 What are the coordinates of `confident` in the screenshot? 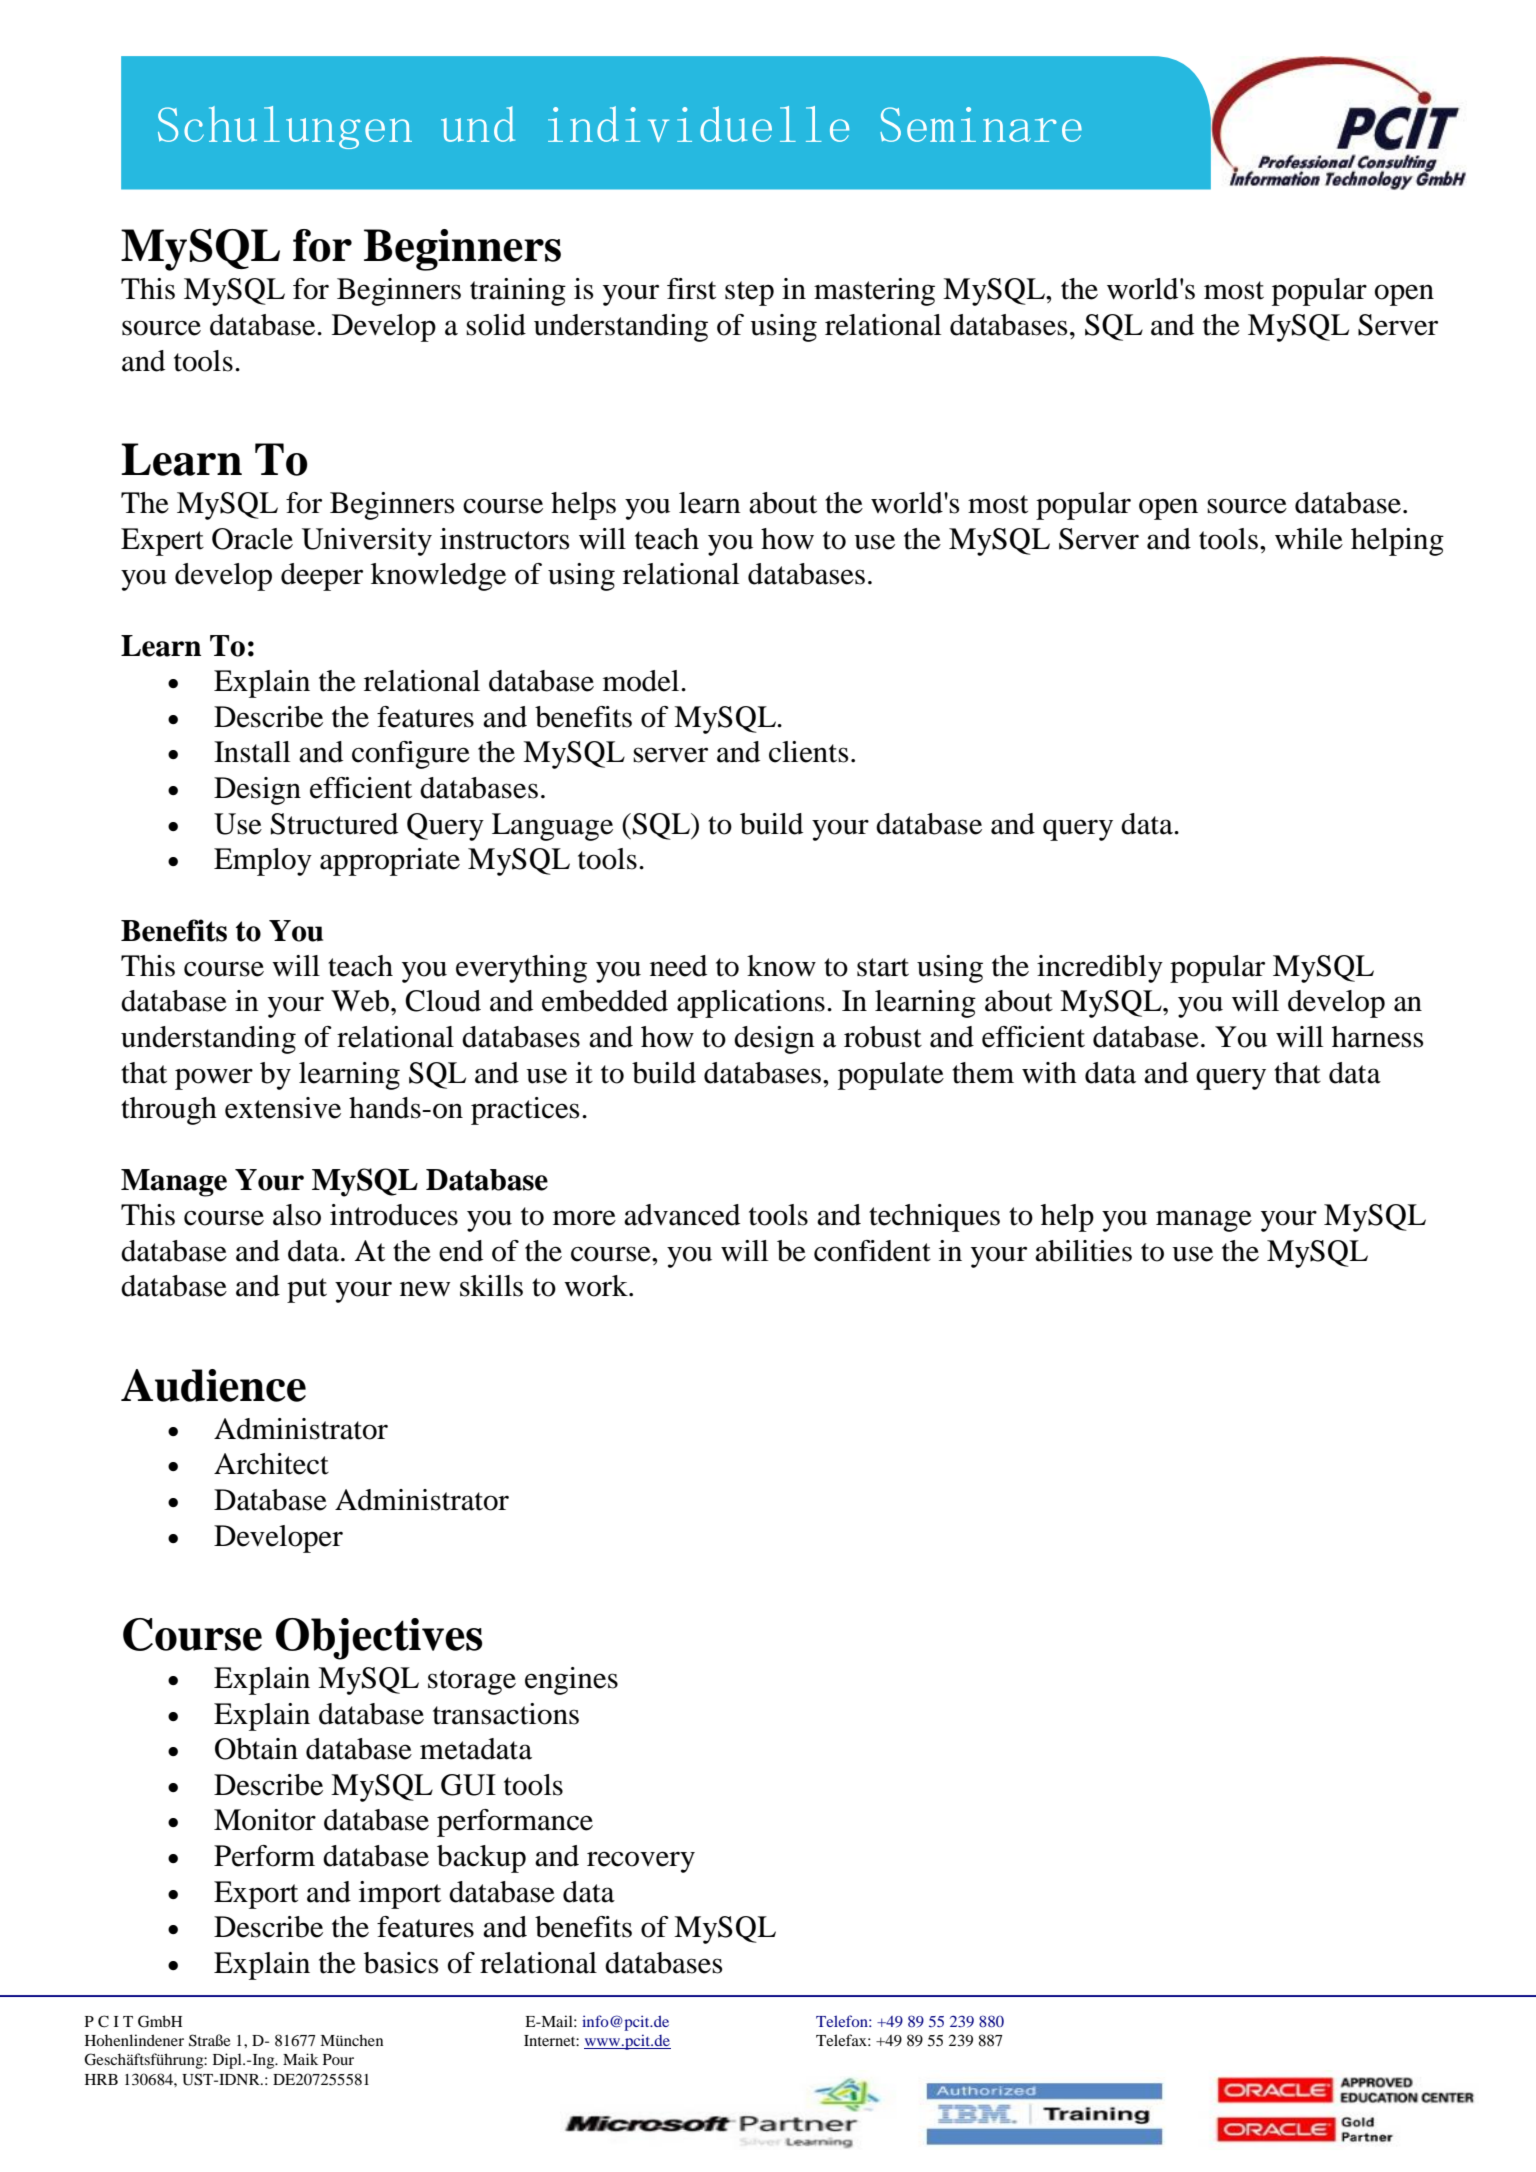 It's located at (872, 1251).
